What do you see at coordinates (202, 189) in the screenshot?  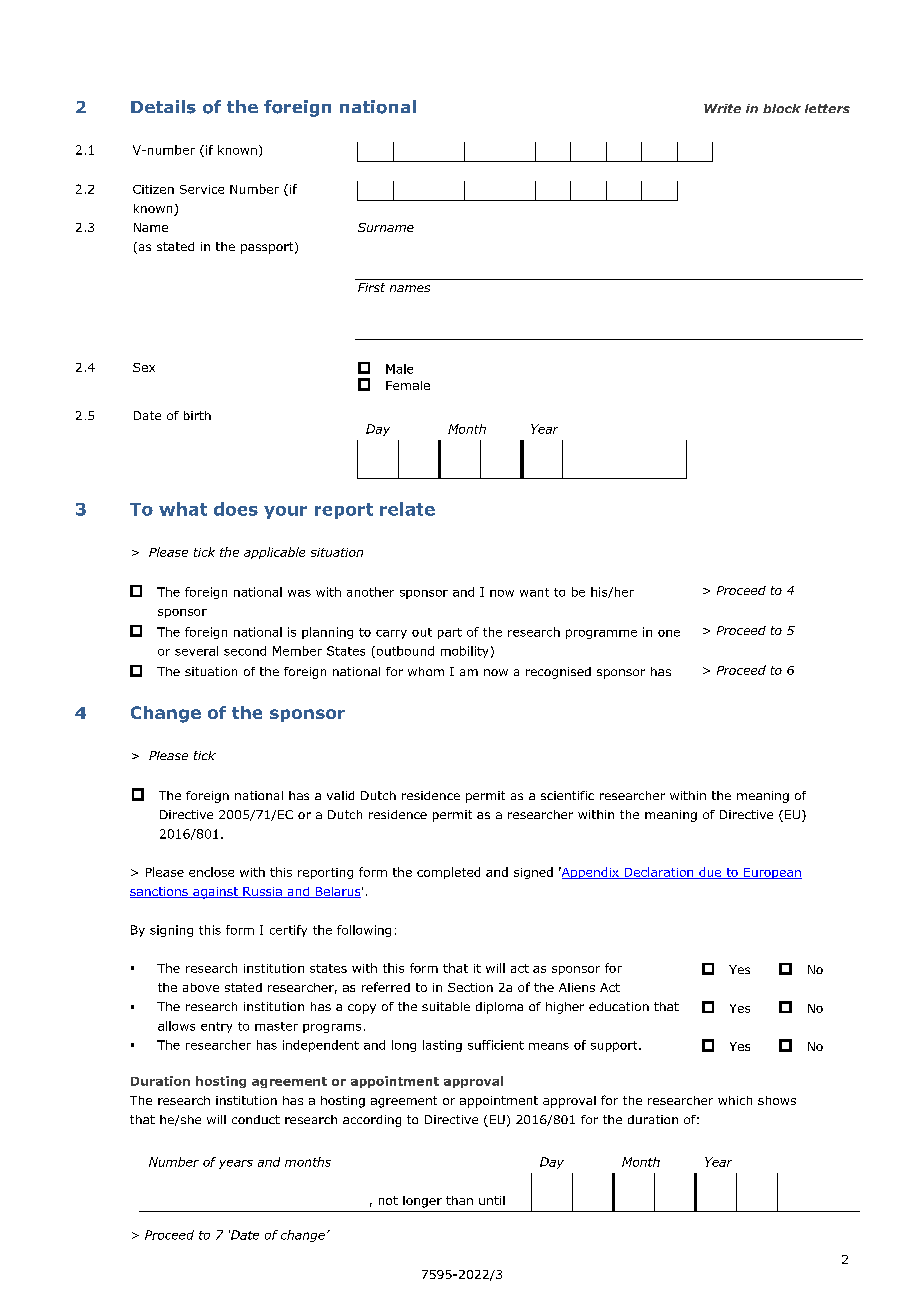 I see `Service` at bounding box center [202, 189].
